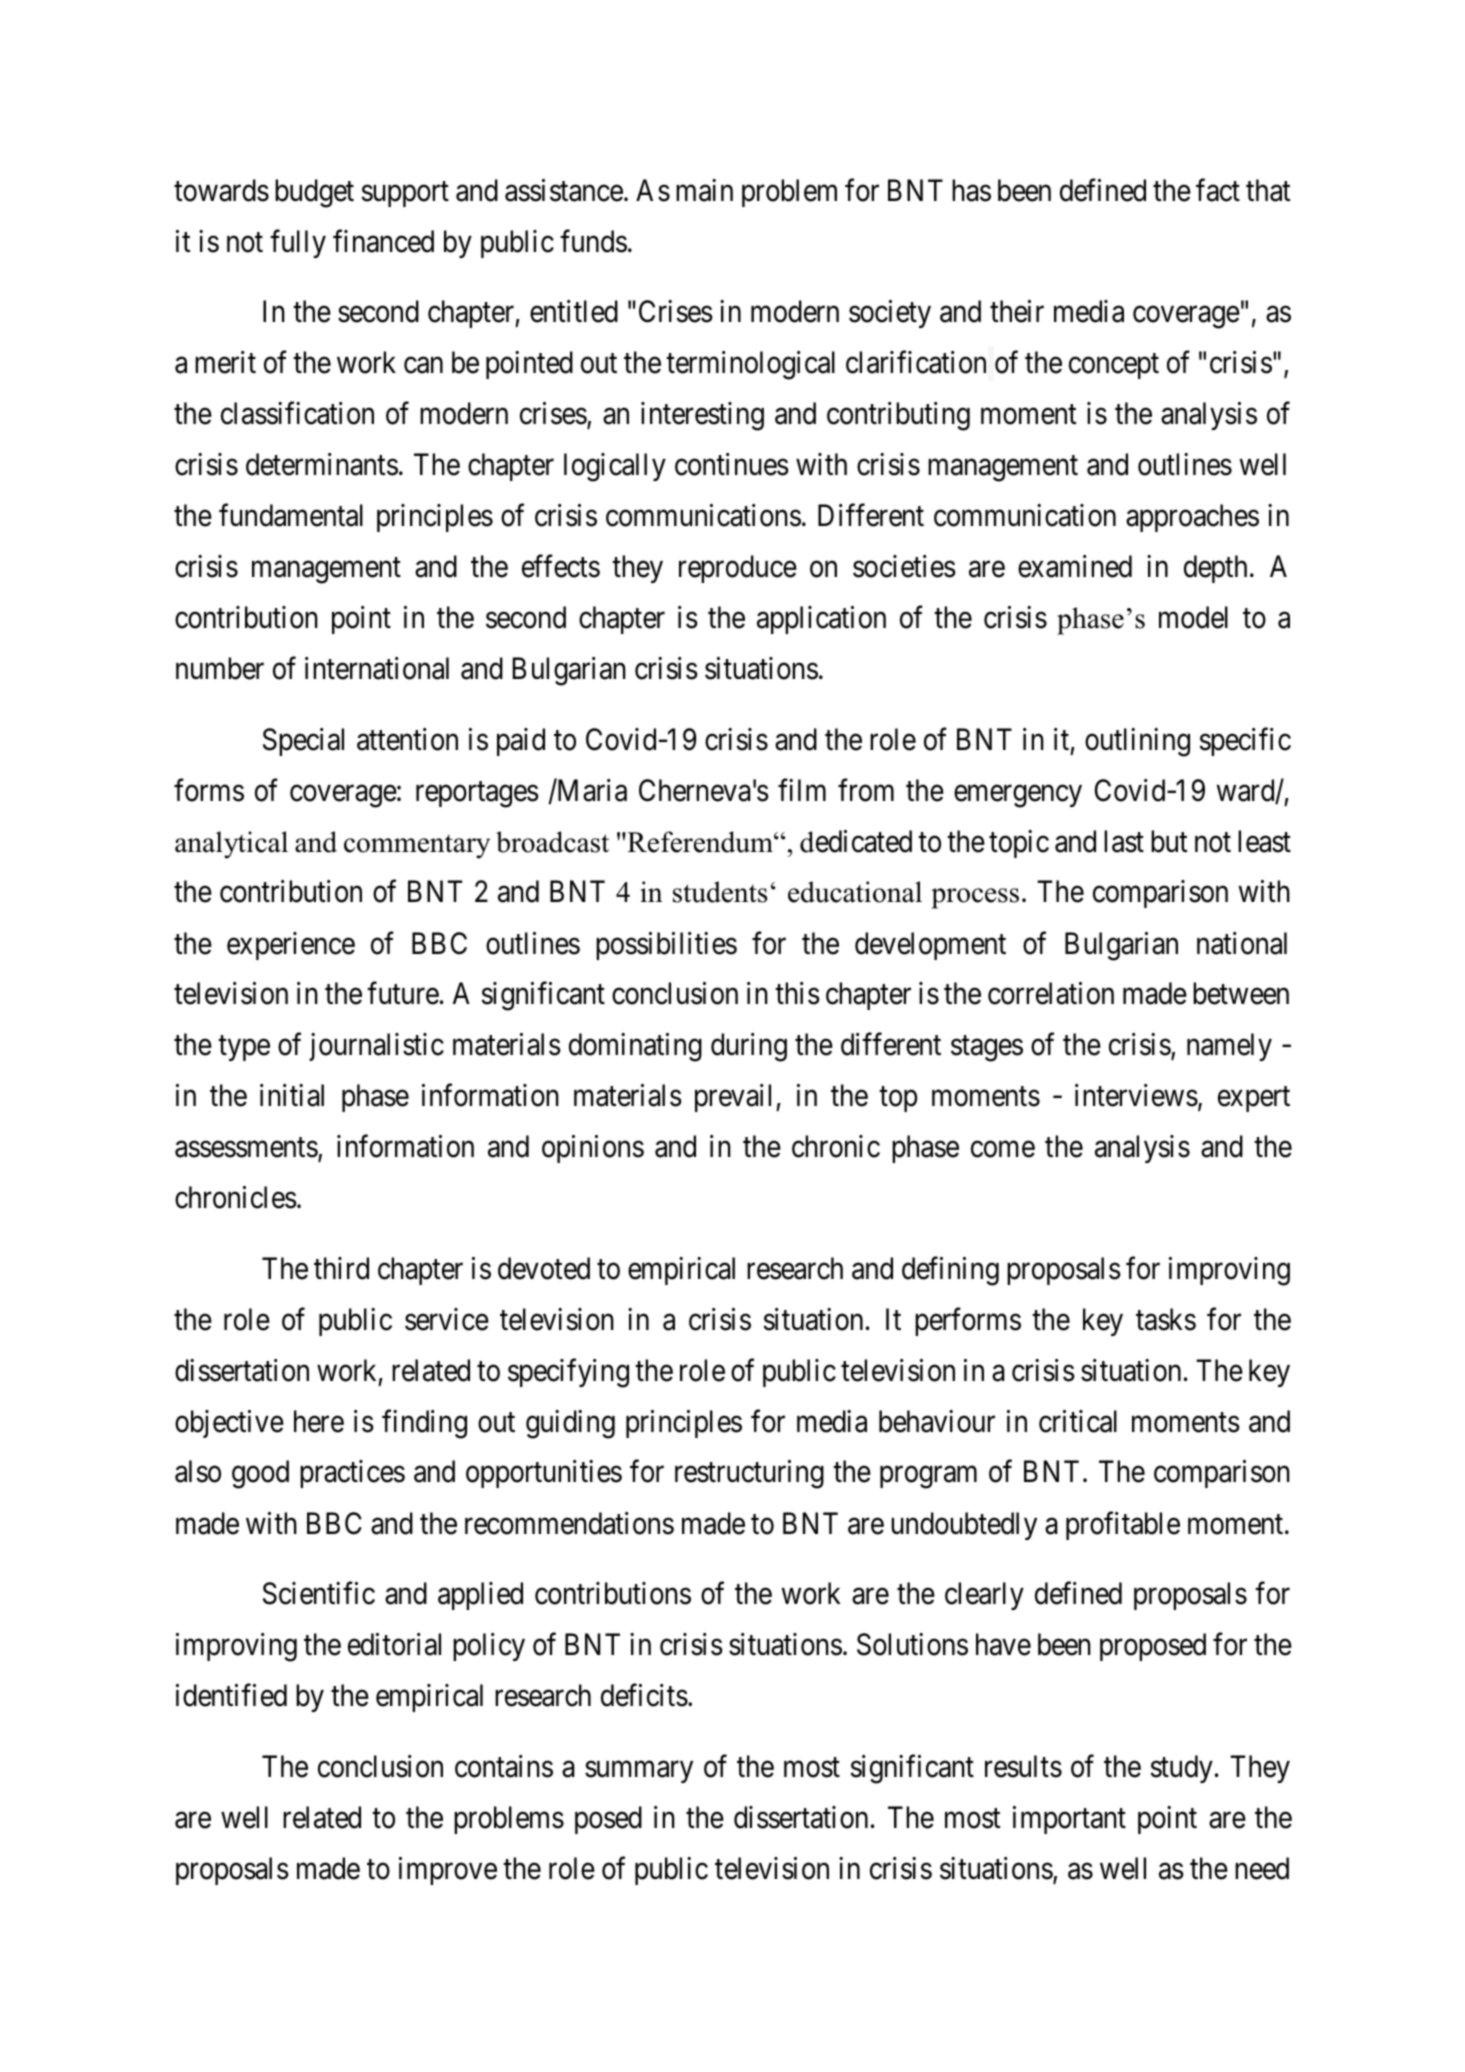 The width and height of the page is (1465, 2072). I want to click on during, so click(749, 1047).
